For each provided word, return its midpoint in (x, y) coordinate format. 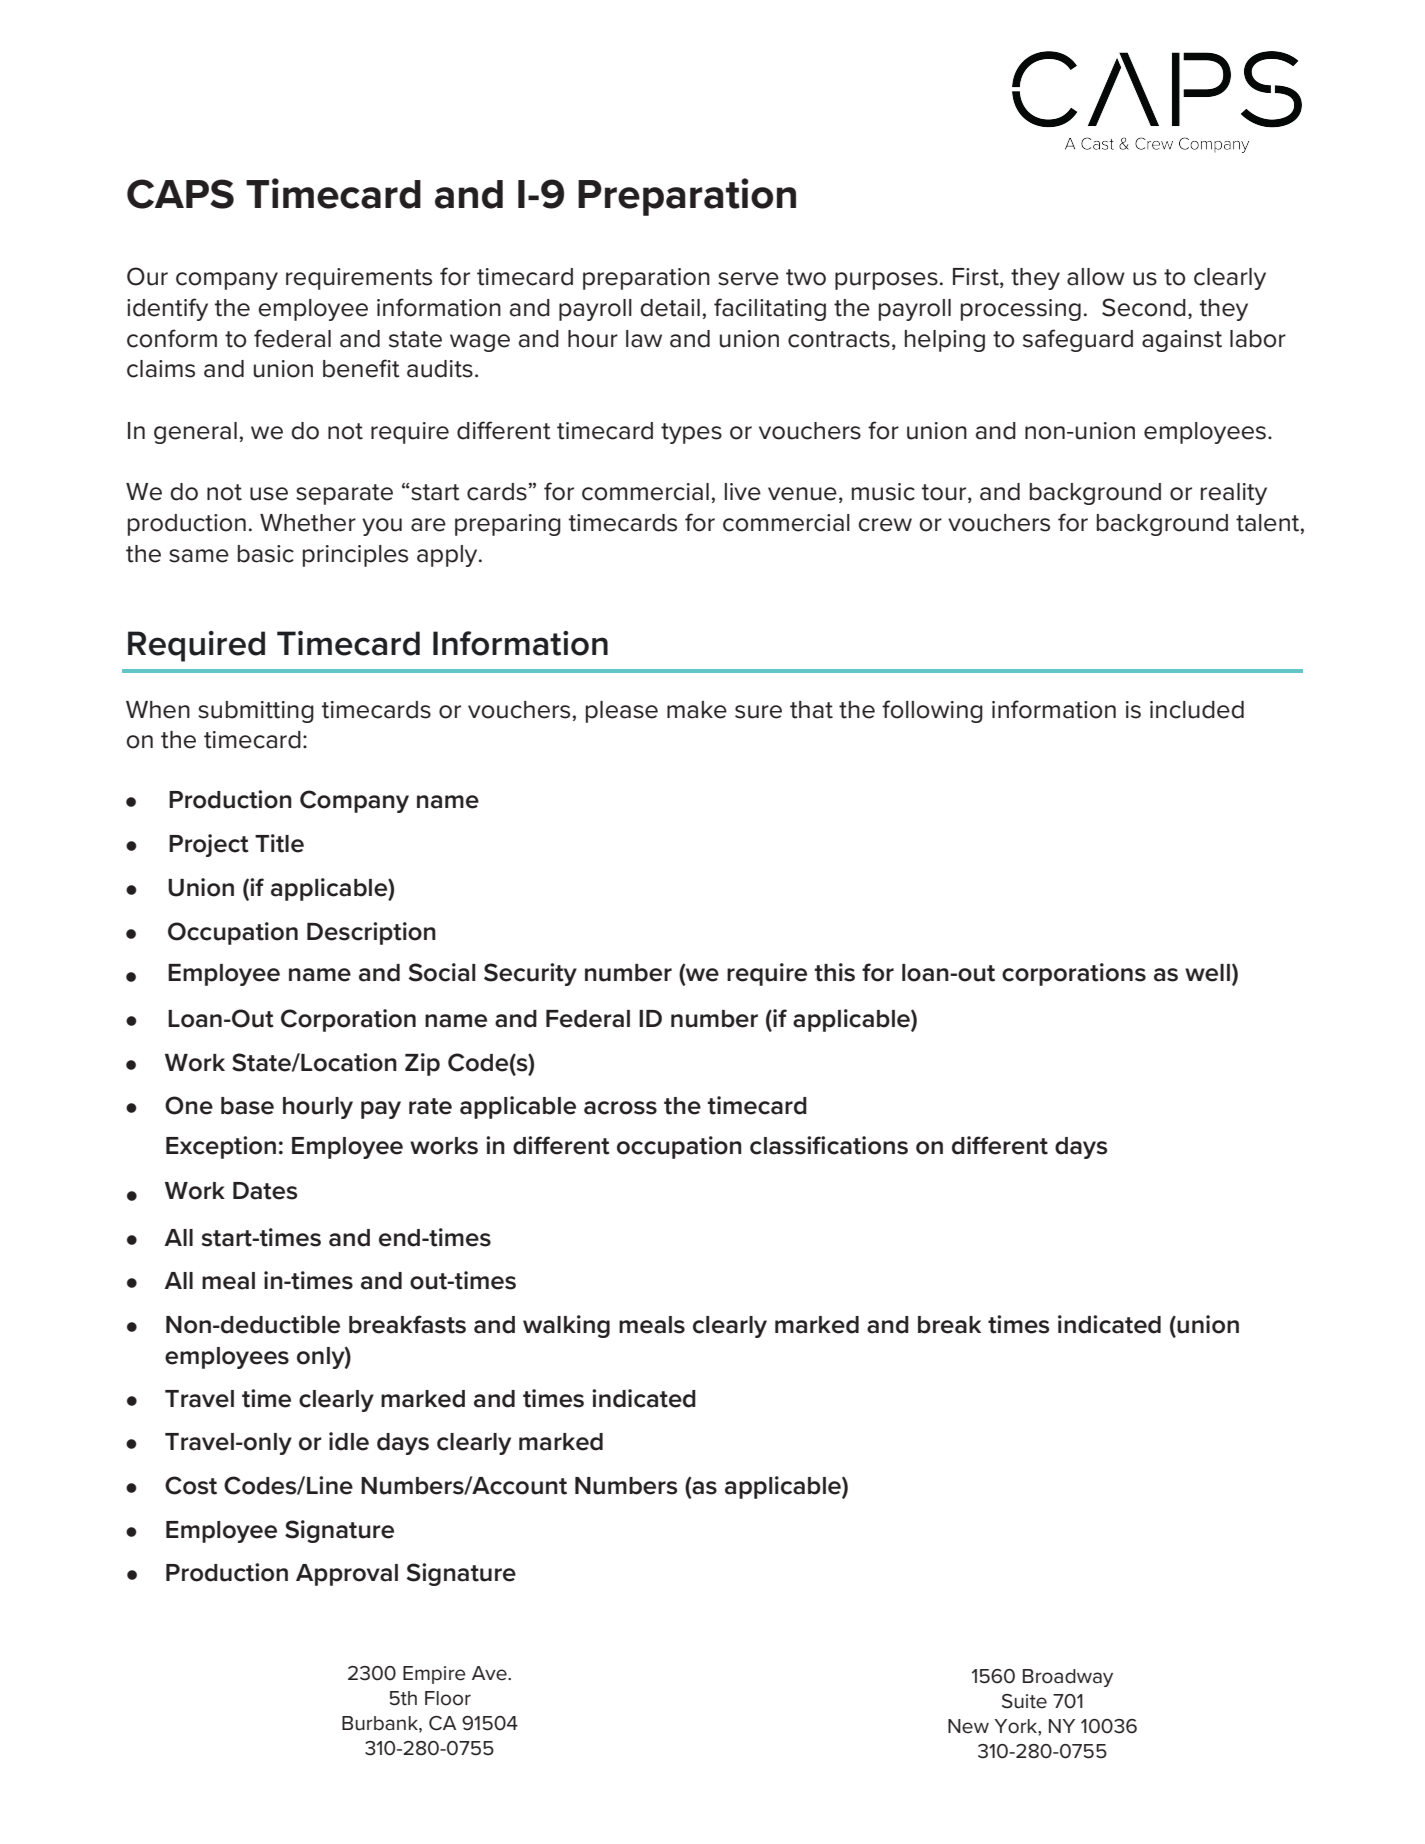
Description (371, 933)
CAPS (180, 194)
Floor (448, 1698)
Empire (434, 1675)
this (834, 972)
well (1207, 973)
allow (1096, 277)
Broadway (1068, 1678)
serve (748, 279)
